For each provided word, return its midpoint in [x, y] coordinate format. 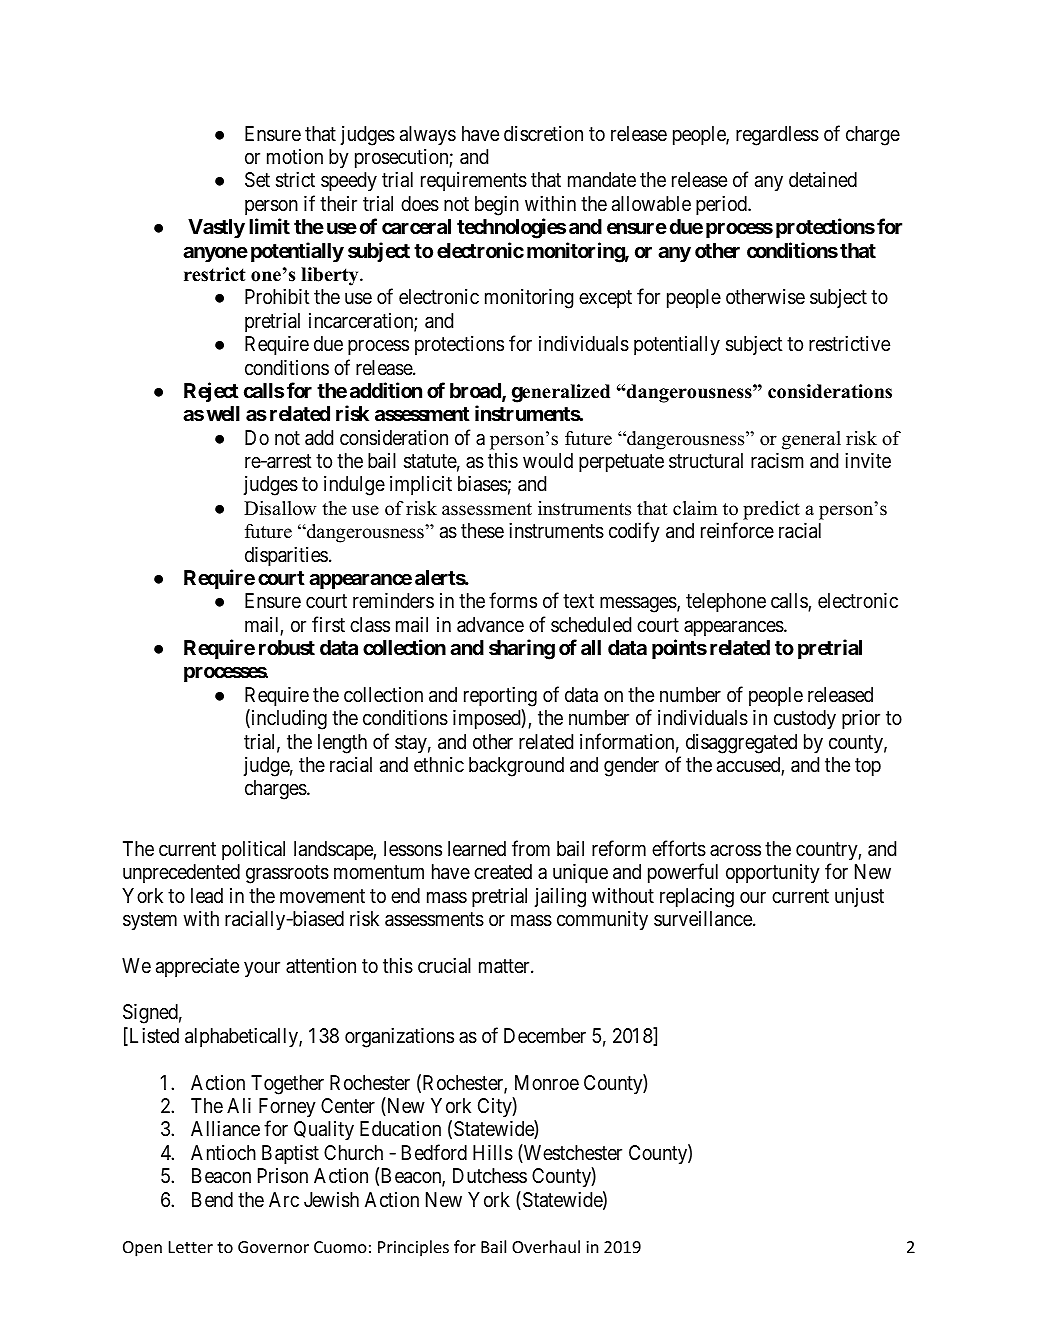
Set [257, 180]
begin [497, 206]
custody [805, 720]
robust [287, 647]
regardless [777, 136]
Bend [212, 1199]
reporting [500, 697]
